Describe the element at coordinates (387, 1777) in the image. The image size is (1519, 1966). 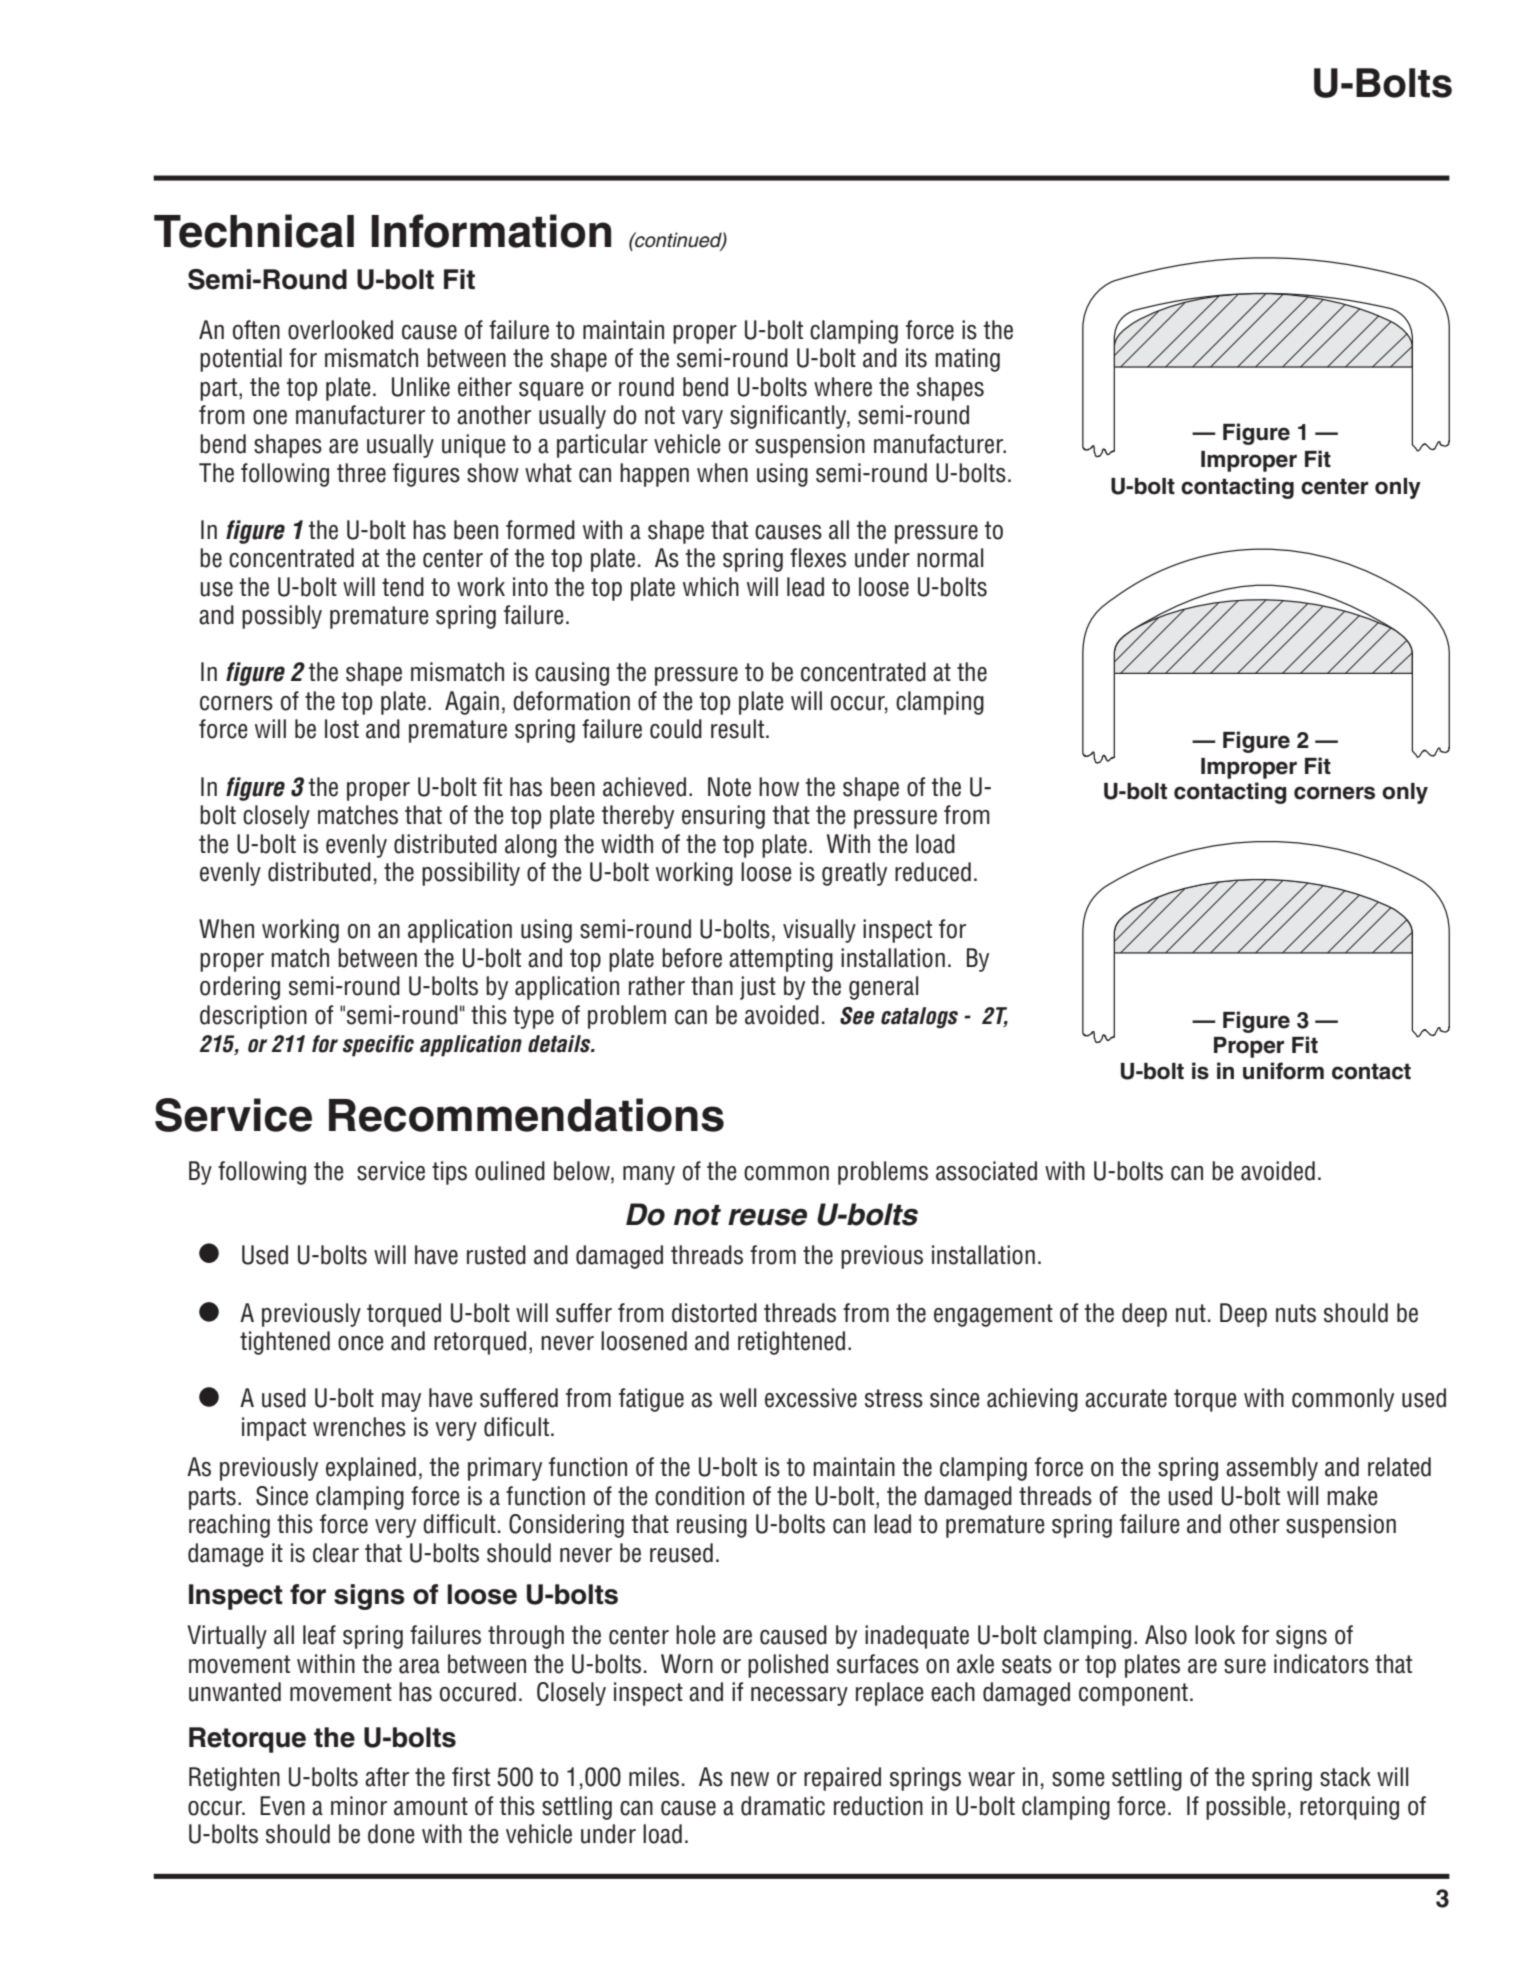
I see `after` at that location.
